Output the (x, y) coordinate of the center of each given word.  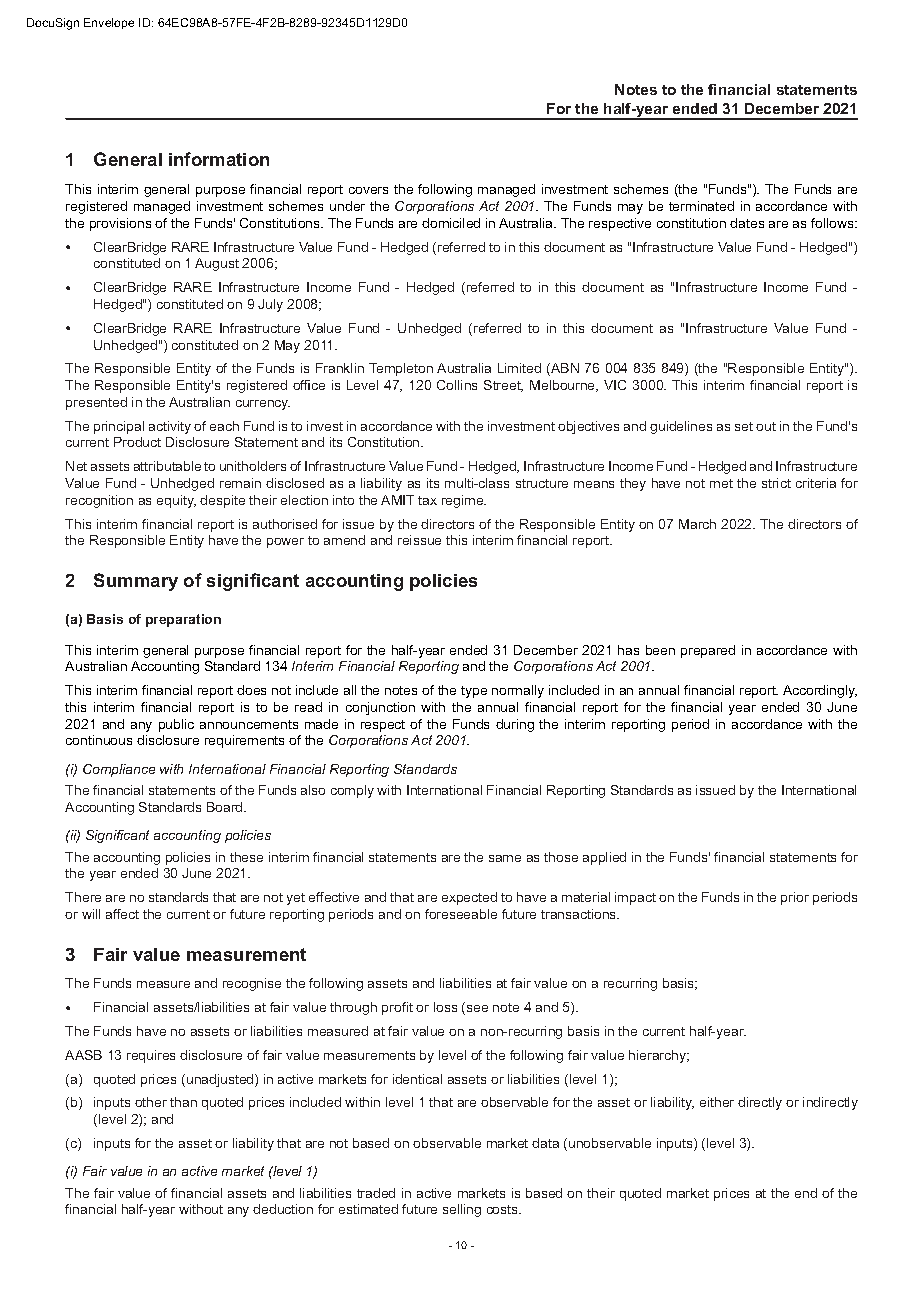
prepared (708, 651)
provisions (120, 224)
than (183, 1102)
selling (462, 1210)
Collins (457, 385)
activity (170, 427)
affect (122, 914)
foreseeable (461, 914)
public (176, 725)
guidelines (681, 427)
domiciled (451, 223)
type (474, 692)
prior (795, 898)
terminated (701, 206)
